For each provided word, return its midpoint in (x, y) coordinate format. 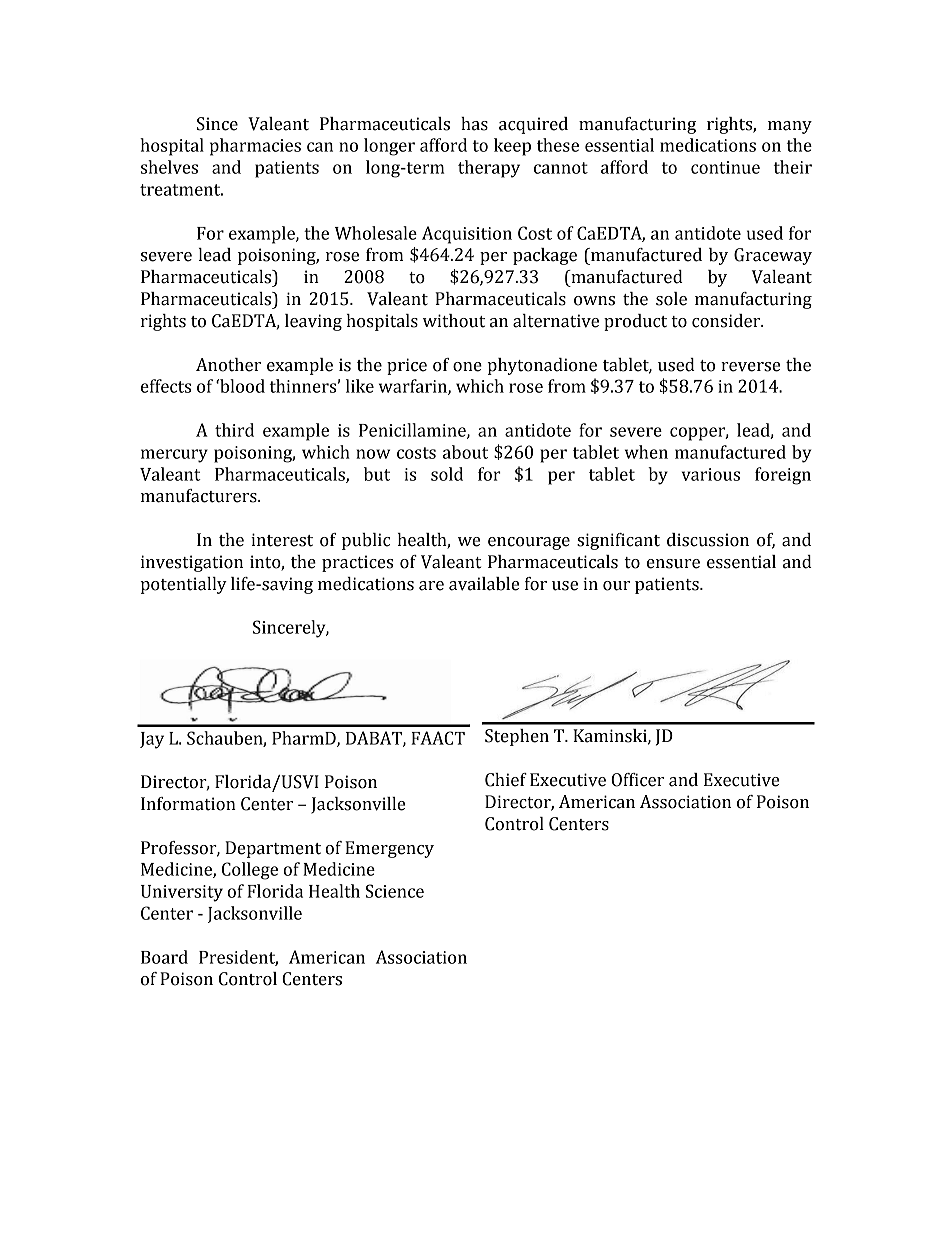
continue (725, 167)
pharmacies (255, 147)
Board (164, 957)
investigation (192, 563)
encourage (529, 543)
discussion (708, 540)
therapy (489, 169)
